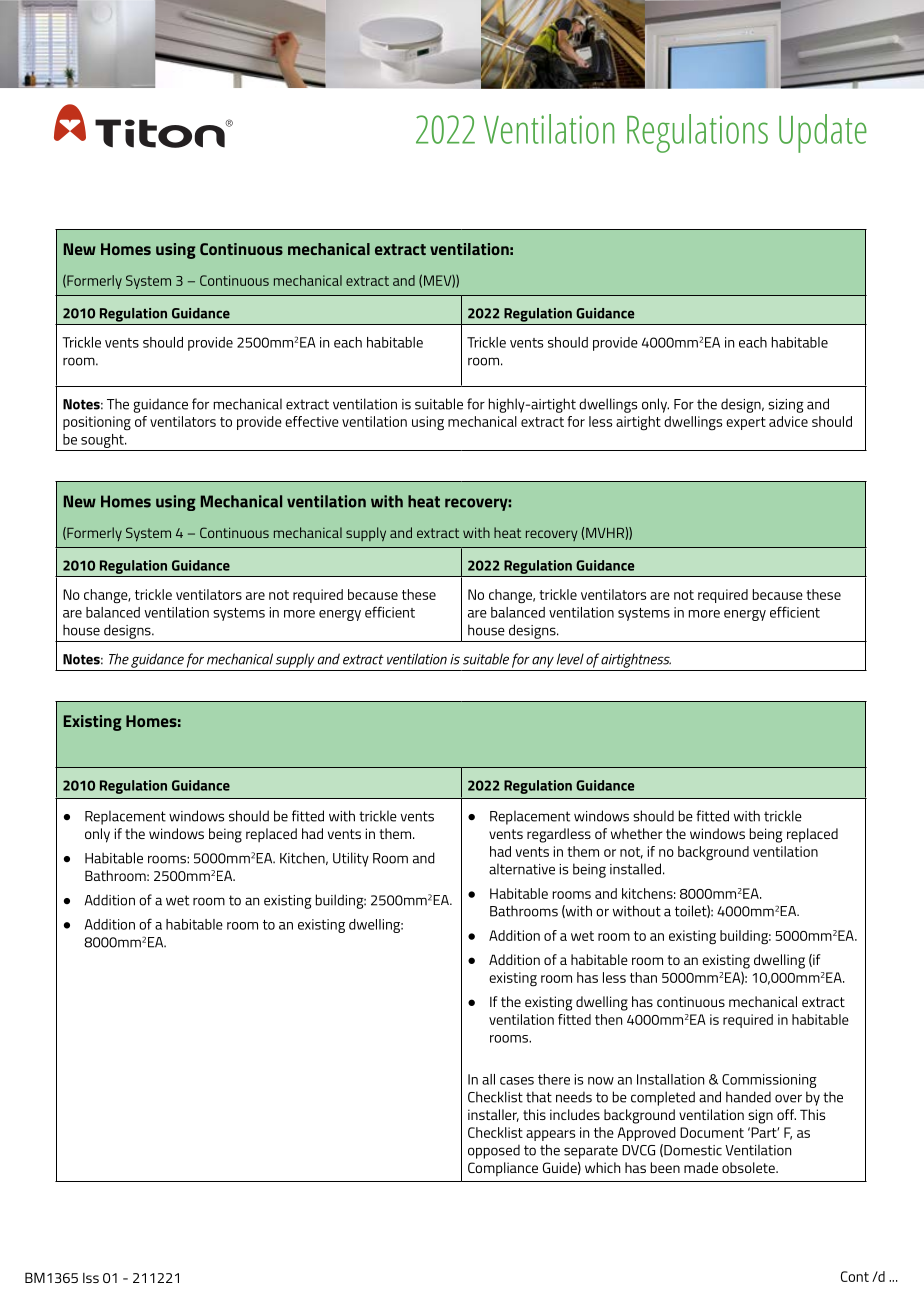  Describe the element at coordinates (637, 833) in the screenshot. I see `whether` at that location.
